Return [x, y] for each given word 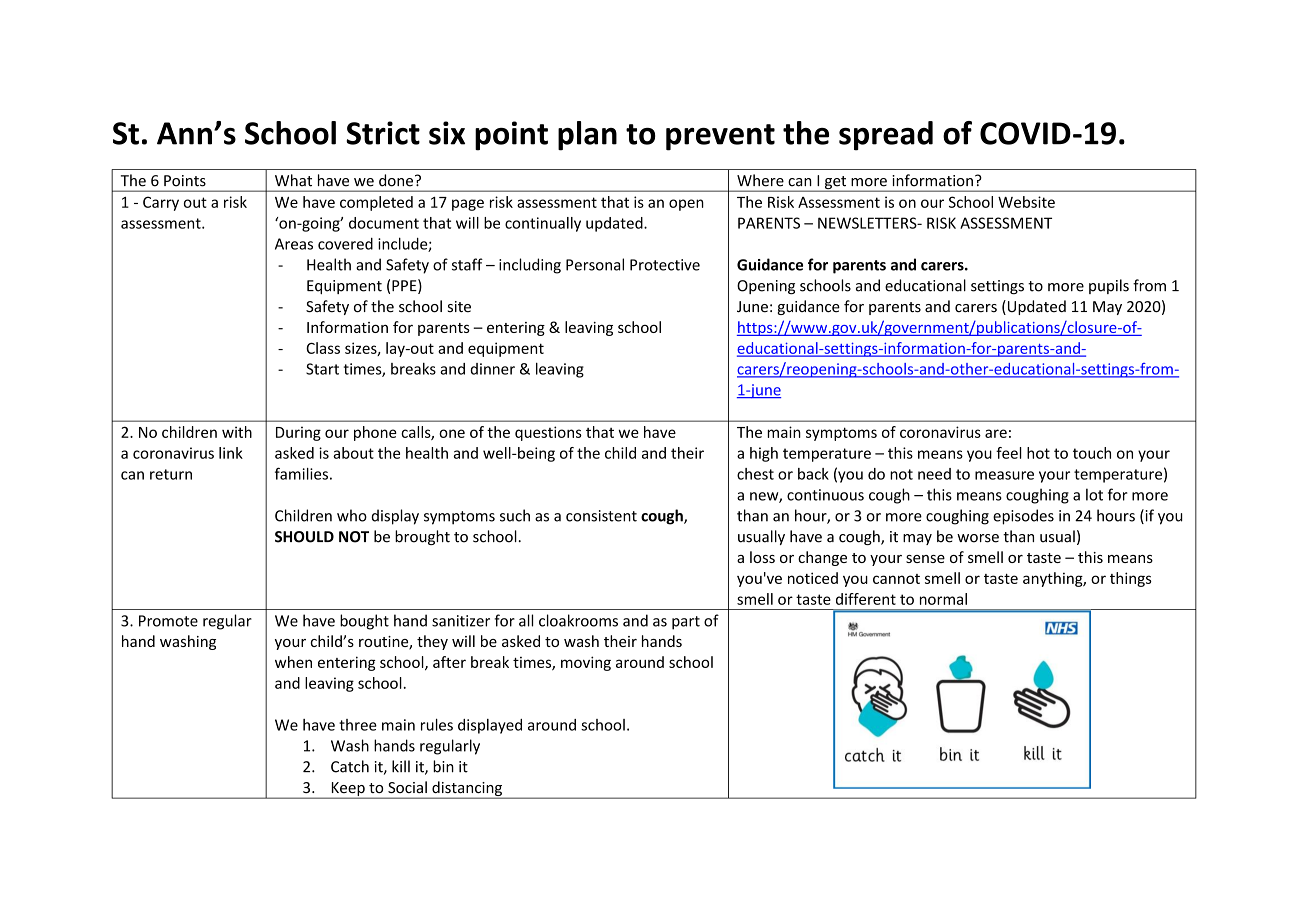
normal [943, 599]
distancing [467, 790]
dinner [492, 369]
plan [587, 136]
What [293, 180]
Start [322, 369]
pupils [1109, 286]
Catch [350, 766]
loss [762, 557]
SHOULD [304, 537]
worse [978, 538]
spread [886, 136]
